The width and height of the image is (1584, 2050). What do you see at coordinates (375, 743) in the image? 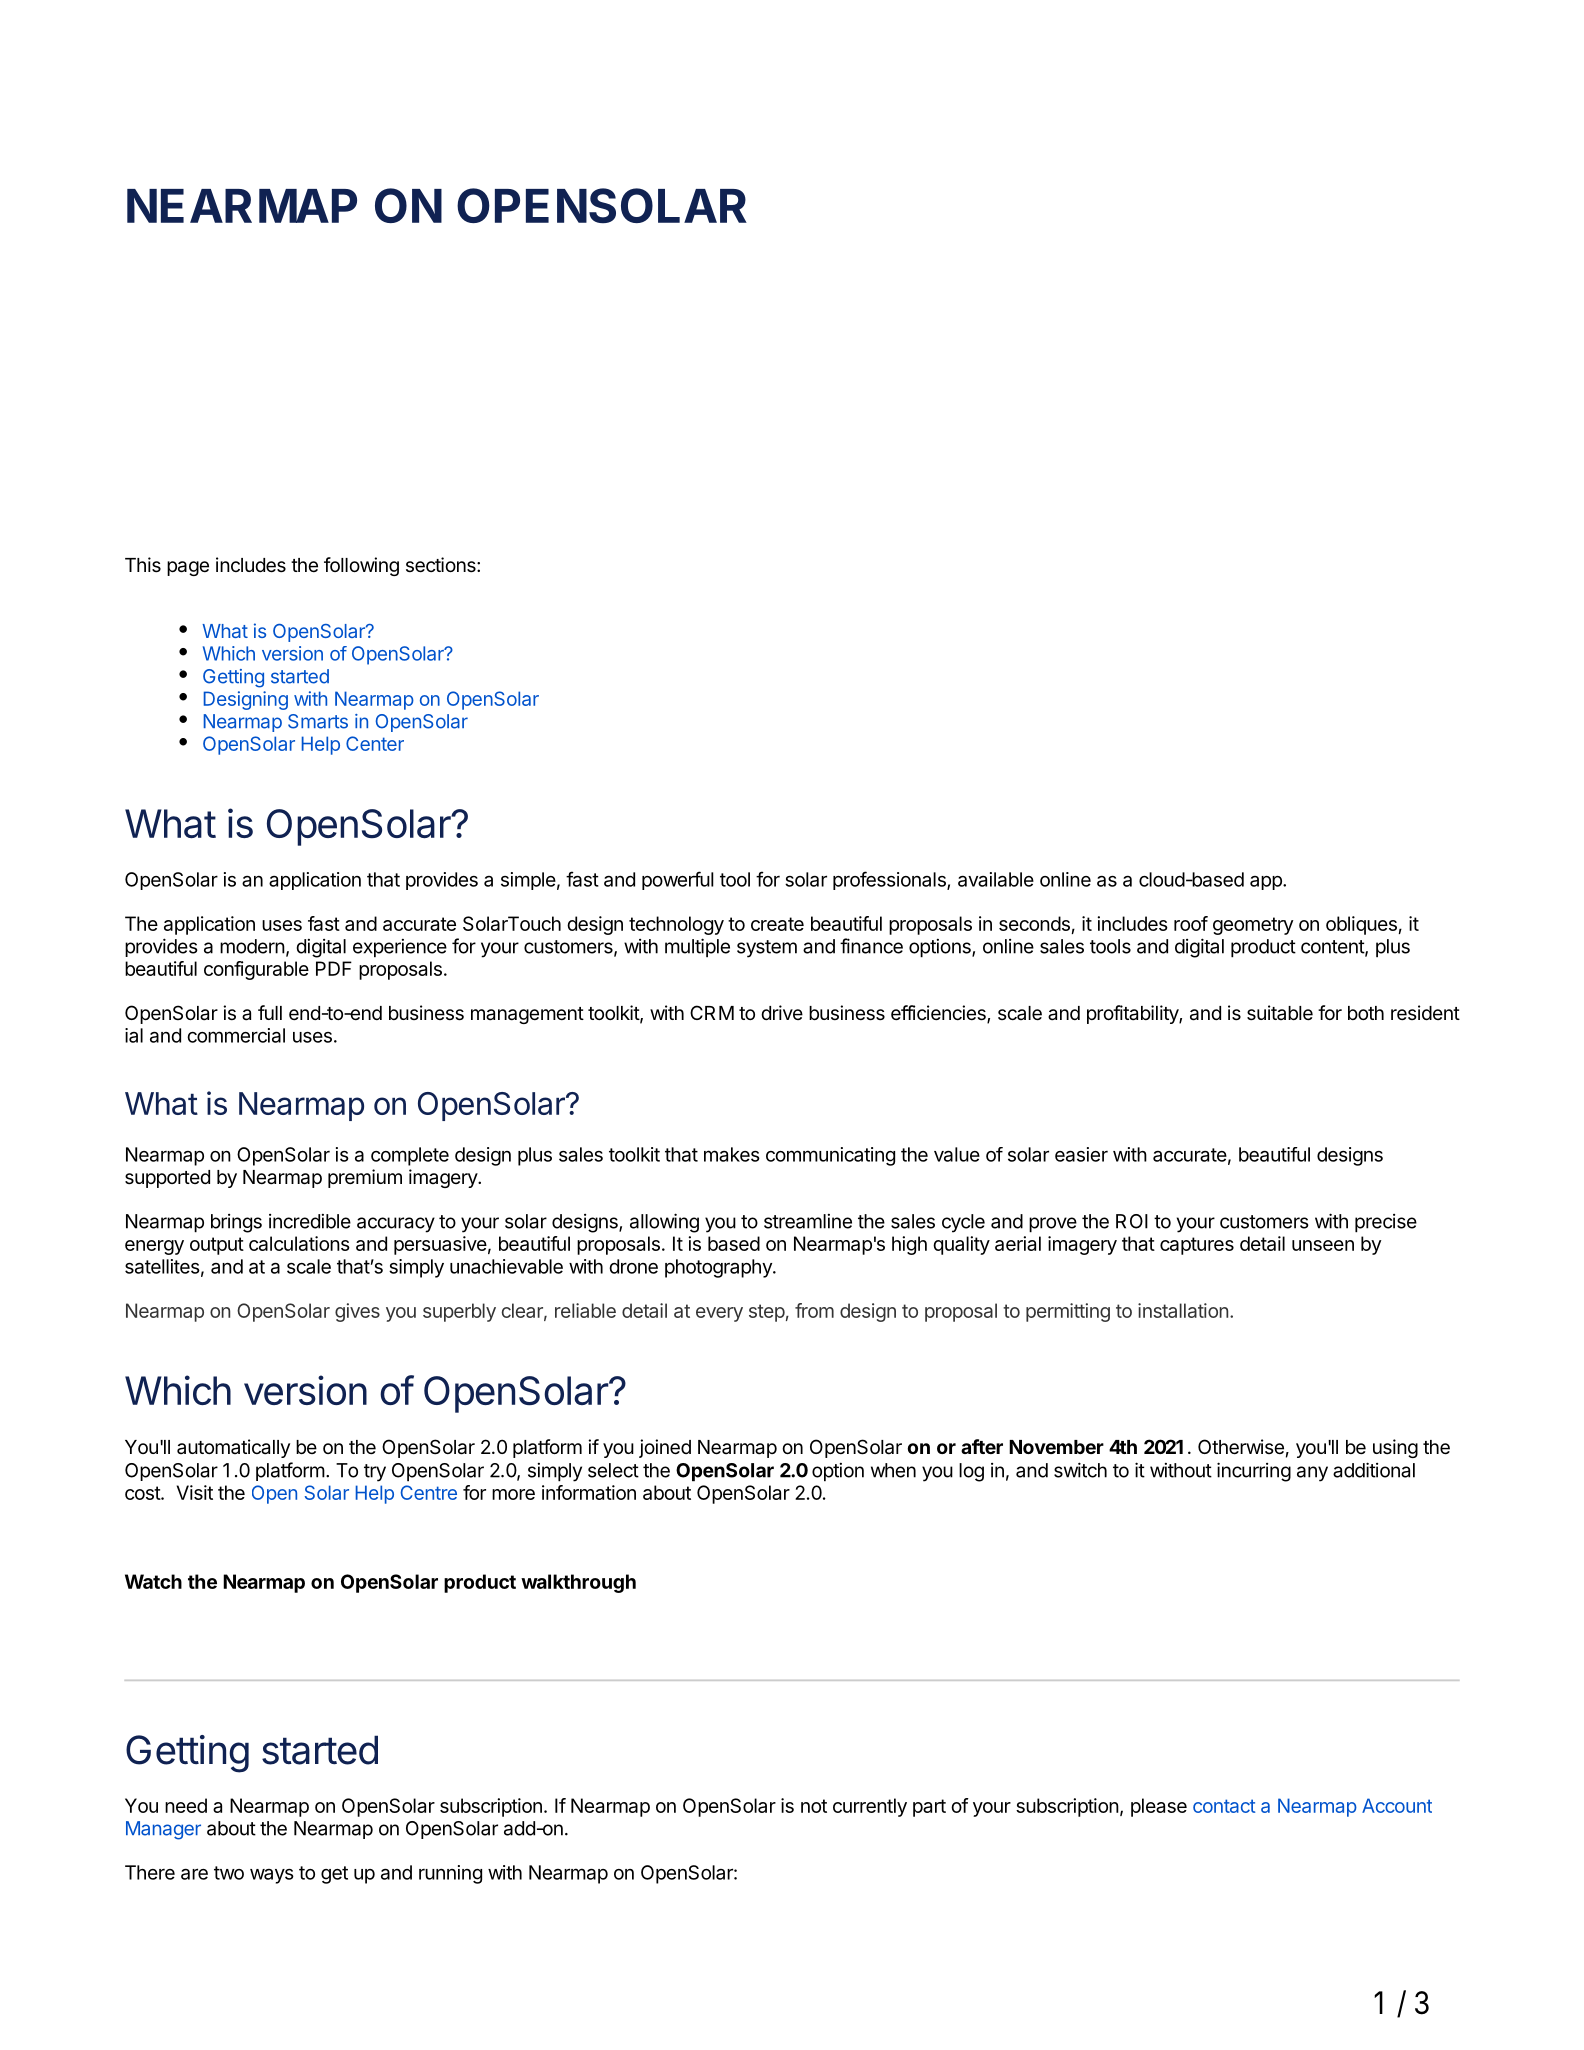
I see `Center` at bounding box center [375, 743].
